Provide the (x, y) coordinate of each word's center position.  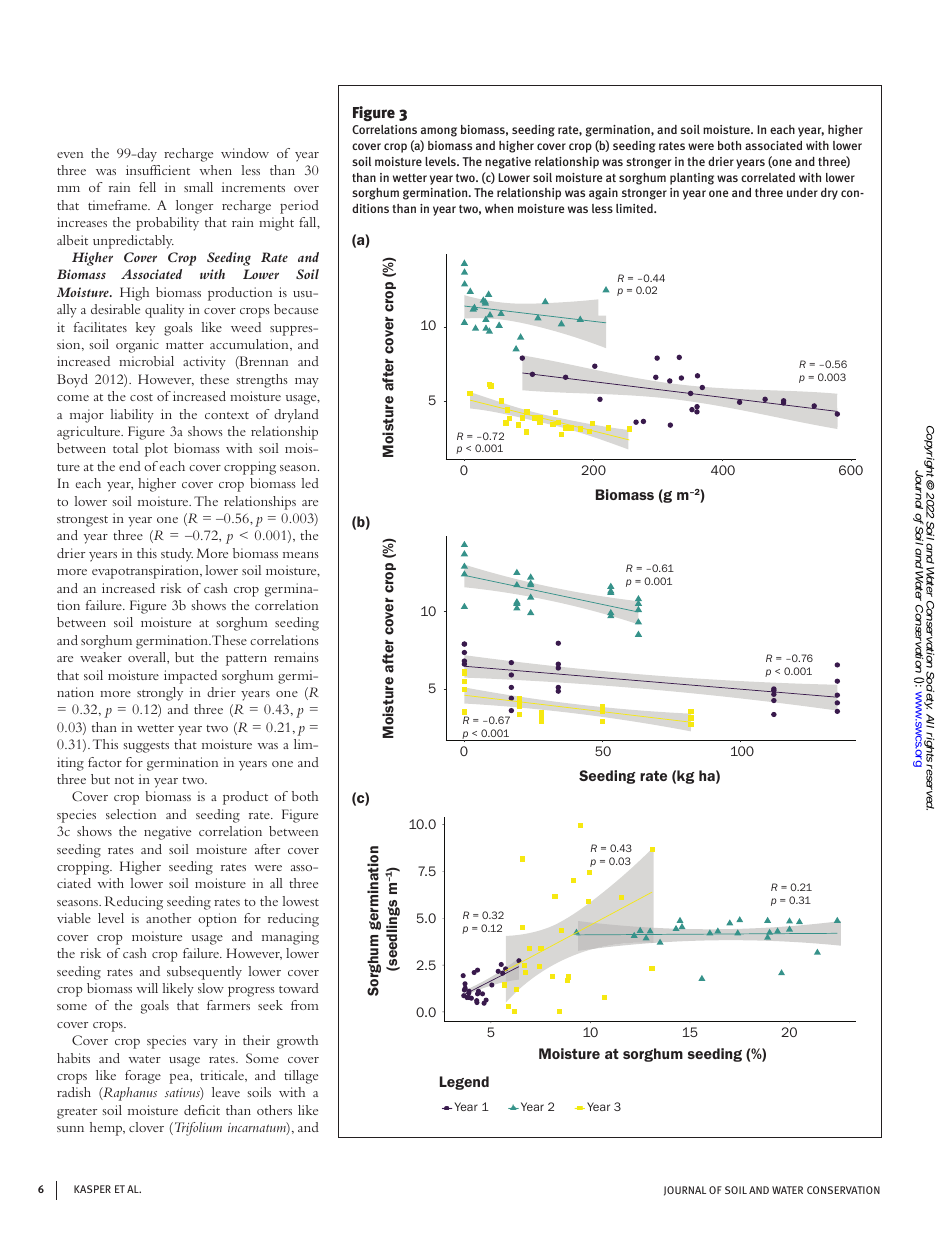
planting (692, 179)
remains (296, 657)
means (301, 555)
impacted (190, 677)
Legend (464, 1083)
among (439, 132)
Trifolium (198, 1129)
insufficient (158, 170)
